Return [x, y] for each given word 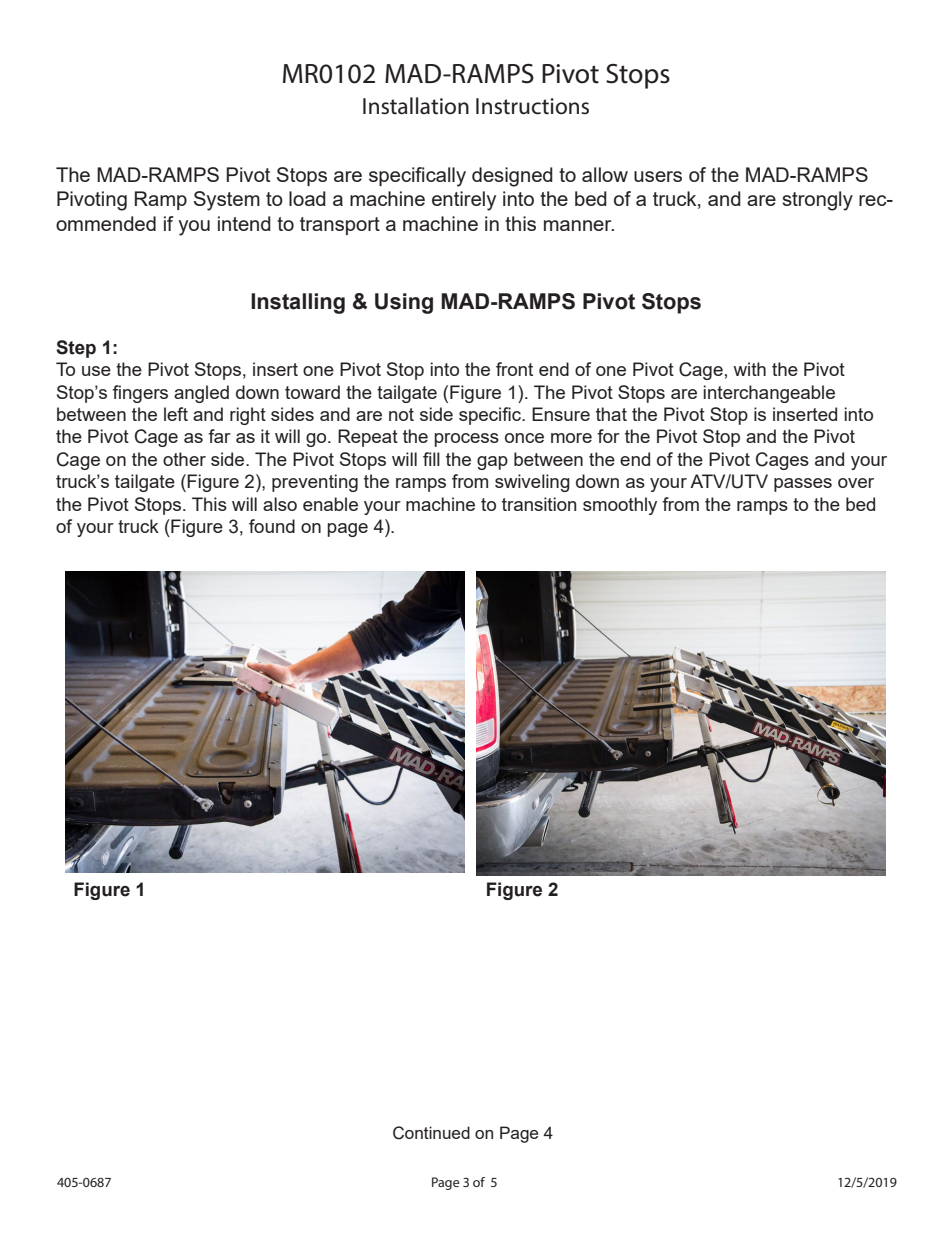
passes [803, 485]
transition [539, 504]
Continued [431, 1133]
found [272, 526]
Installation [416, 106]
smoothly [620, 506]
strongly [817, 201]
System [227, 201]
